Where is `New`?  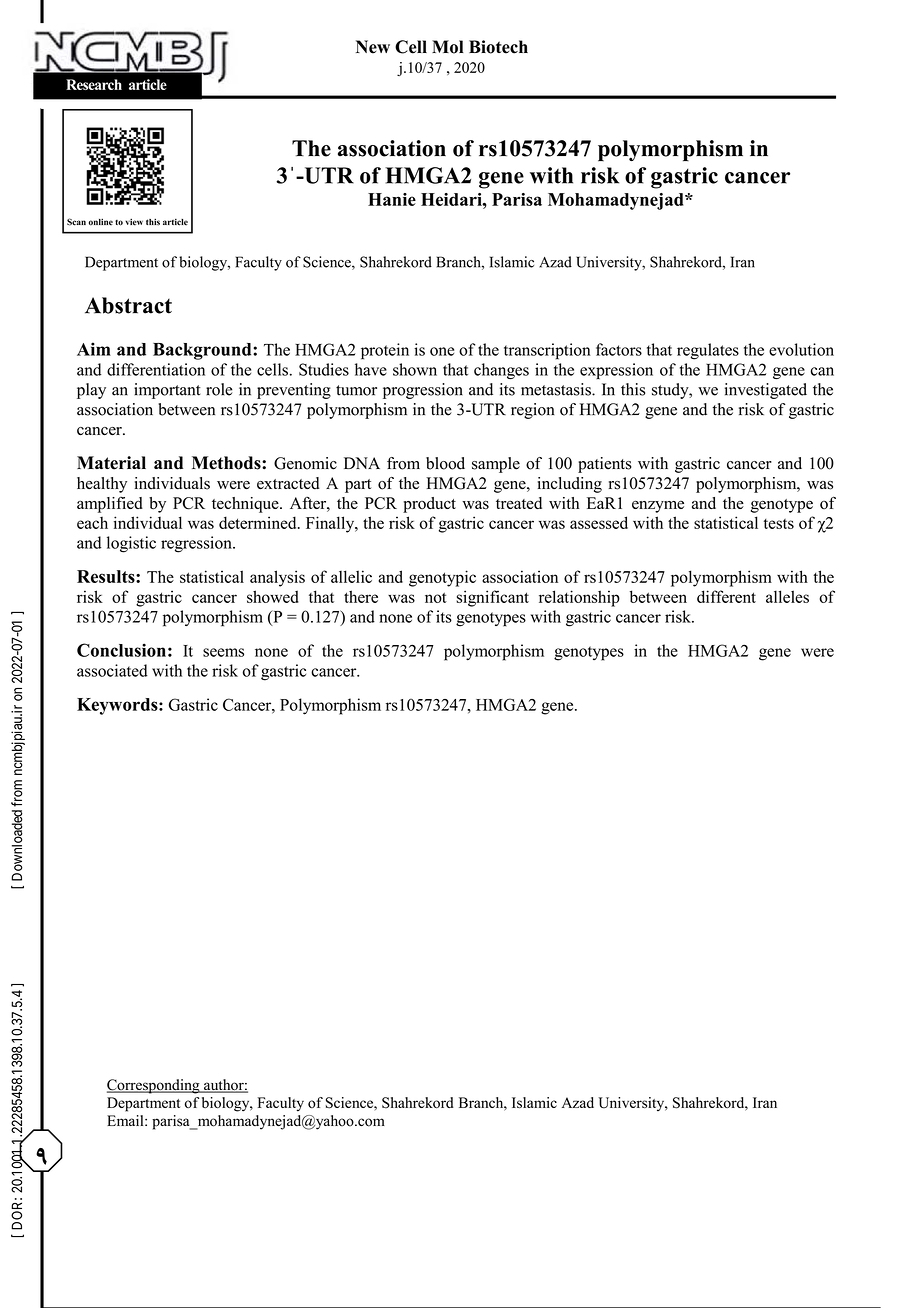 New is located at coordinates (373, 47).
